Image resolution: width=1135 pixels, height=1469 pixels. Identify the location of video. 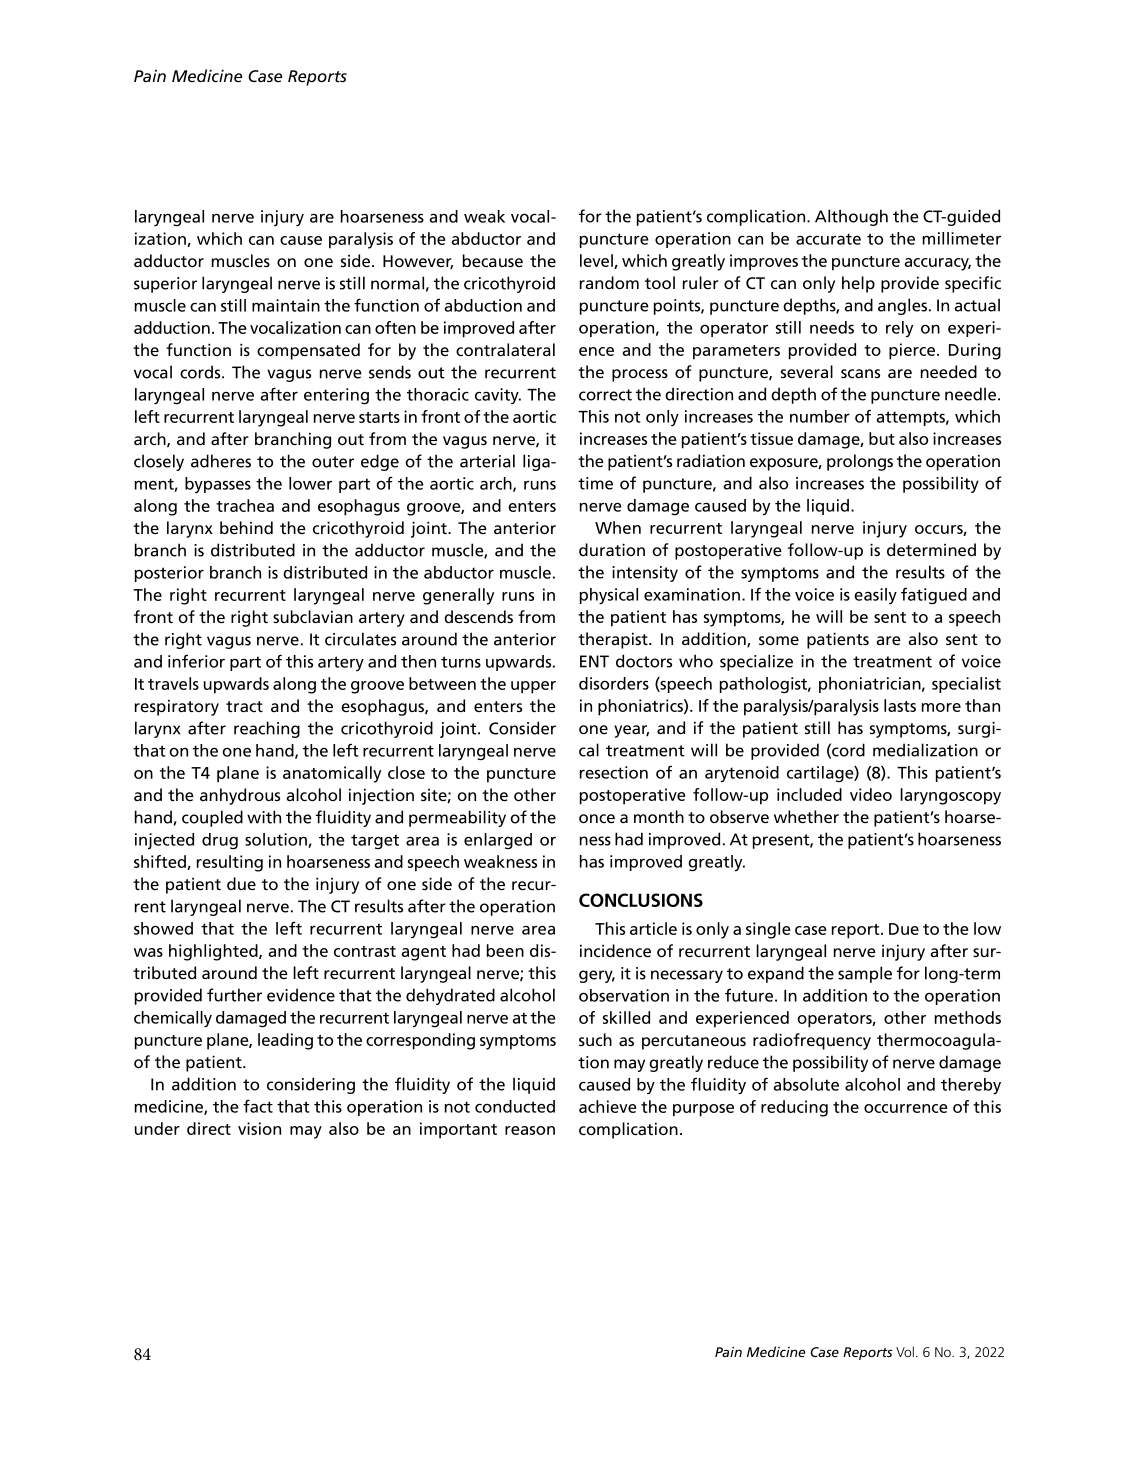
(871, 794).
